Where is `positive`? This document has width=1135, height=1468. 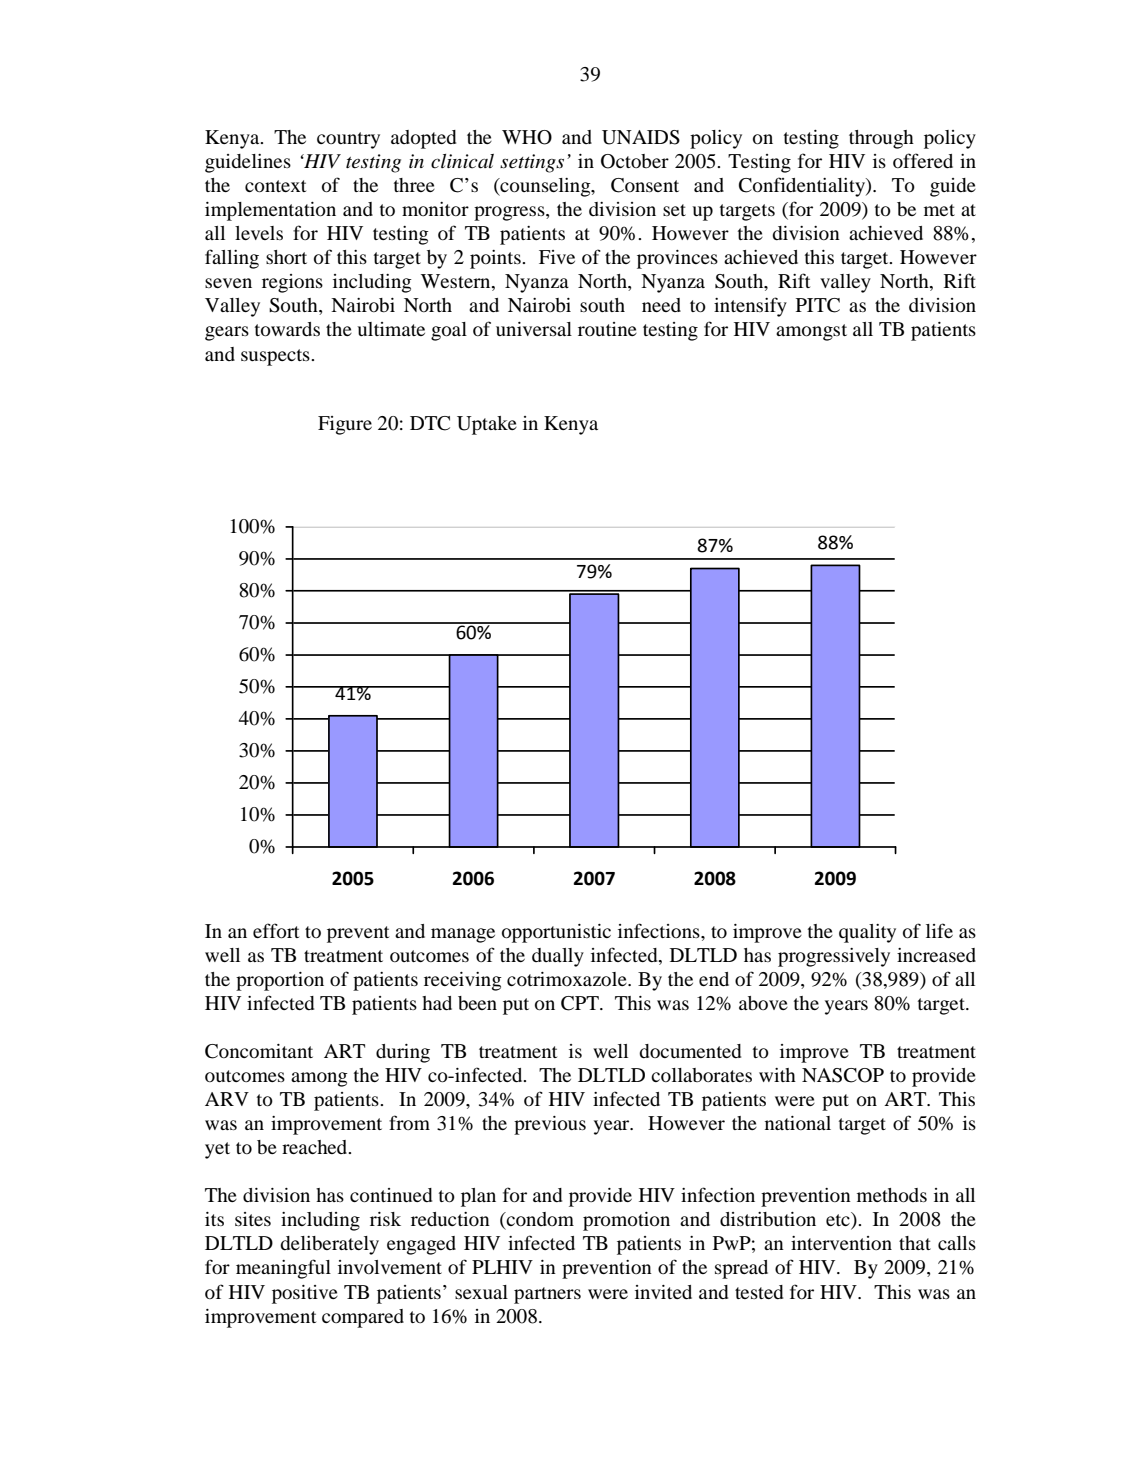
positive is located at coordinates (305, 1294).
